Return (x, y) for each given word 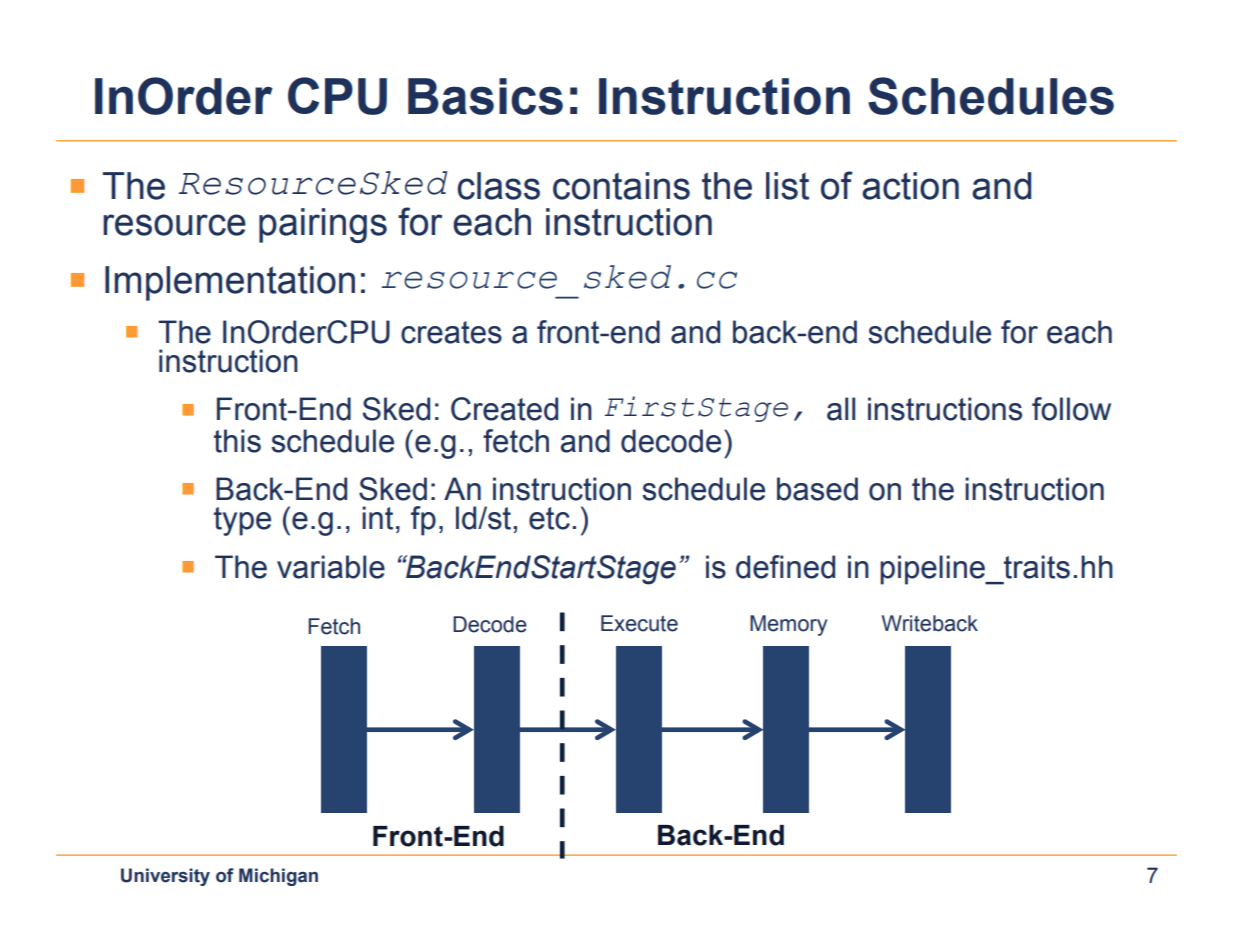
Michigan (278, 877)
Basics (485, 96)
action (910, 186)
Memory (788, 625)
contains (621, 186)
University (165, 877)
